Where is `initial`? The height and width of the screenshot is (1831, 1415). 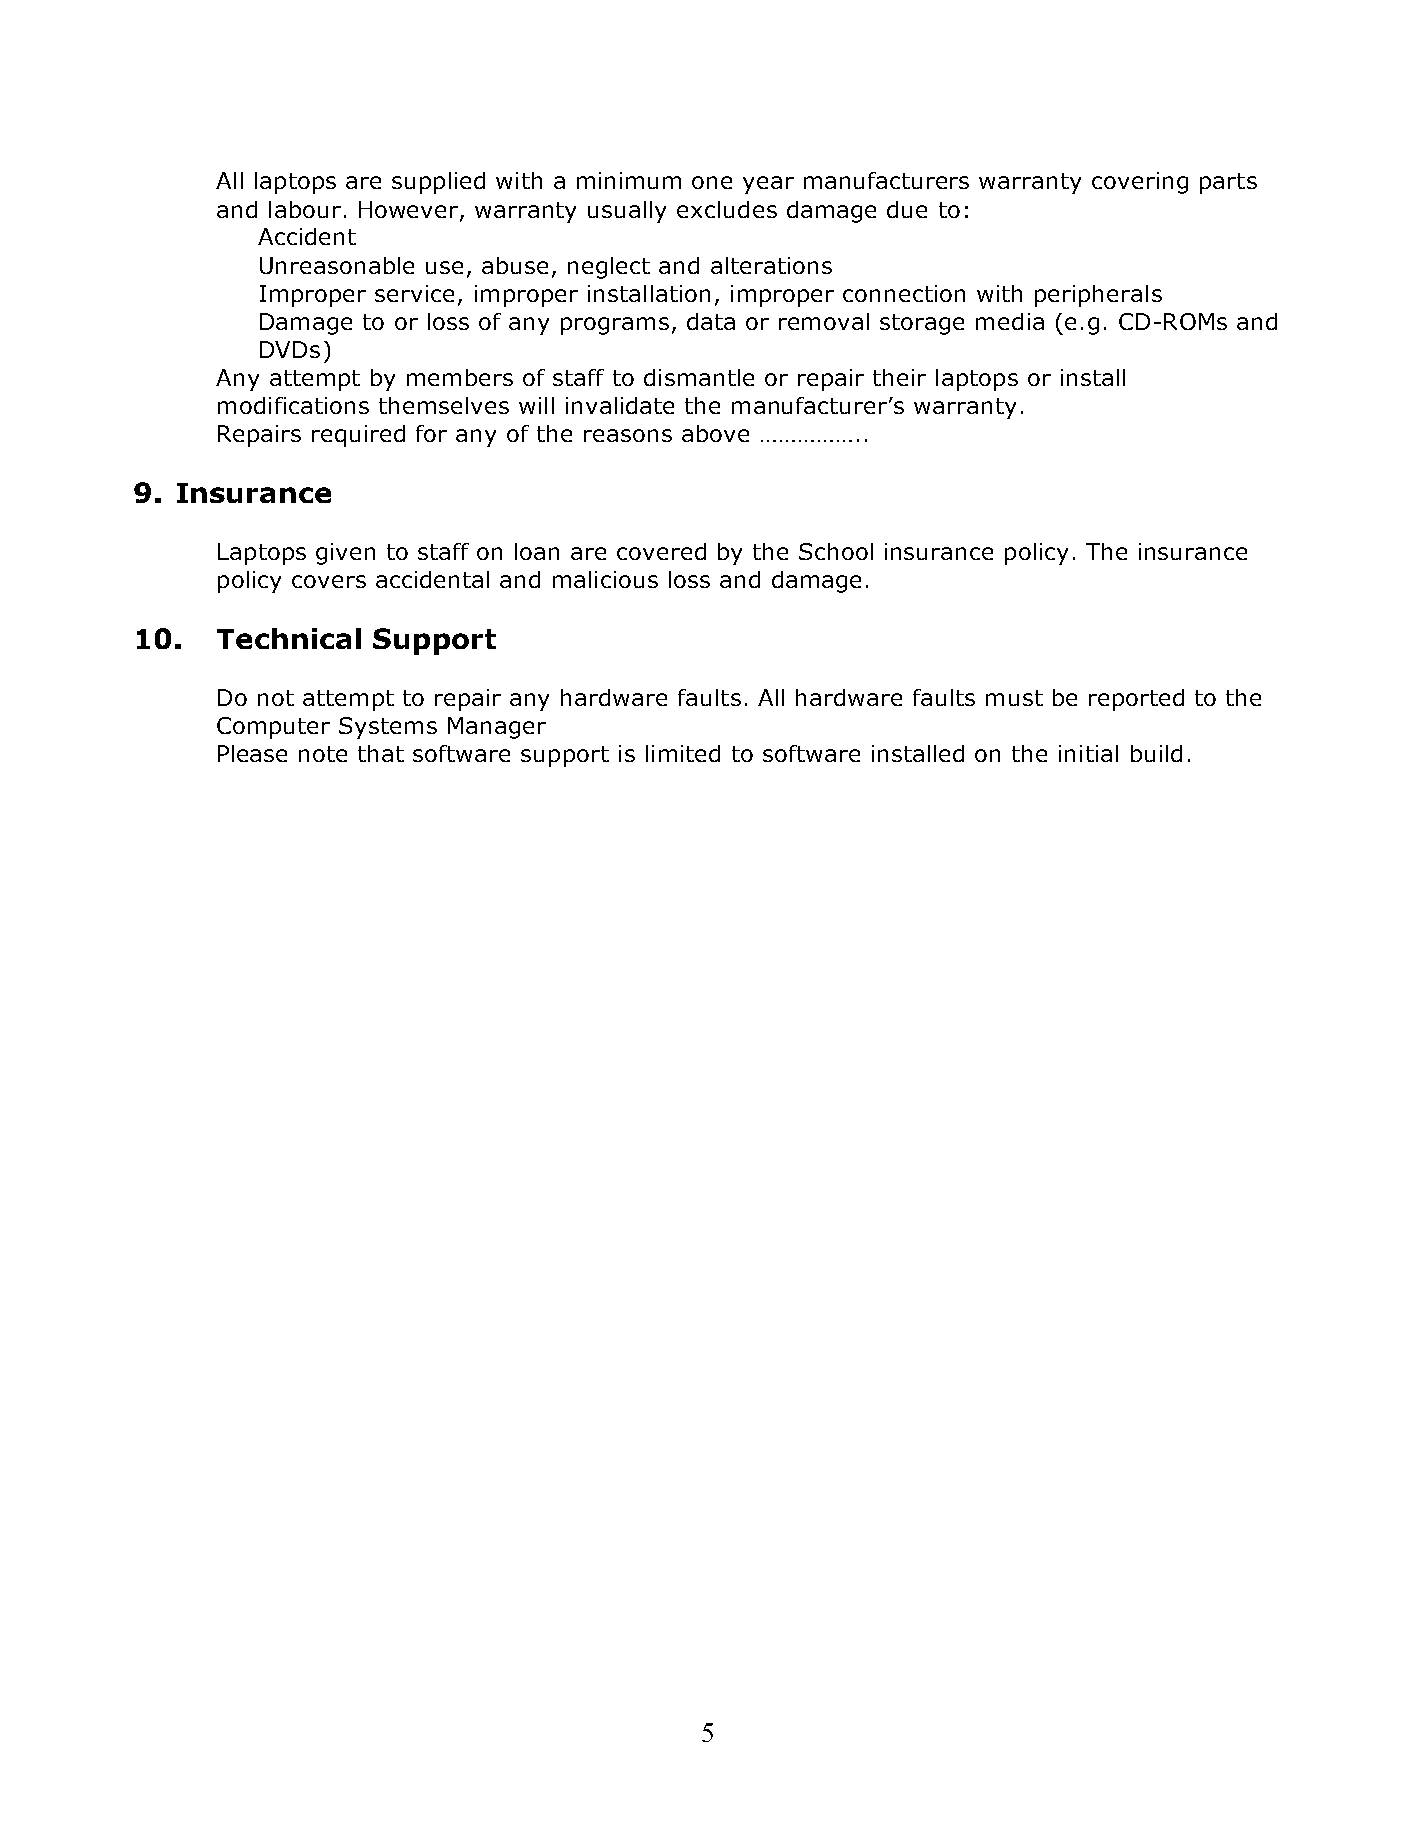
initial is located at coordinates (1088, 753).
